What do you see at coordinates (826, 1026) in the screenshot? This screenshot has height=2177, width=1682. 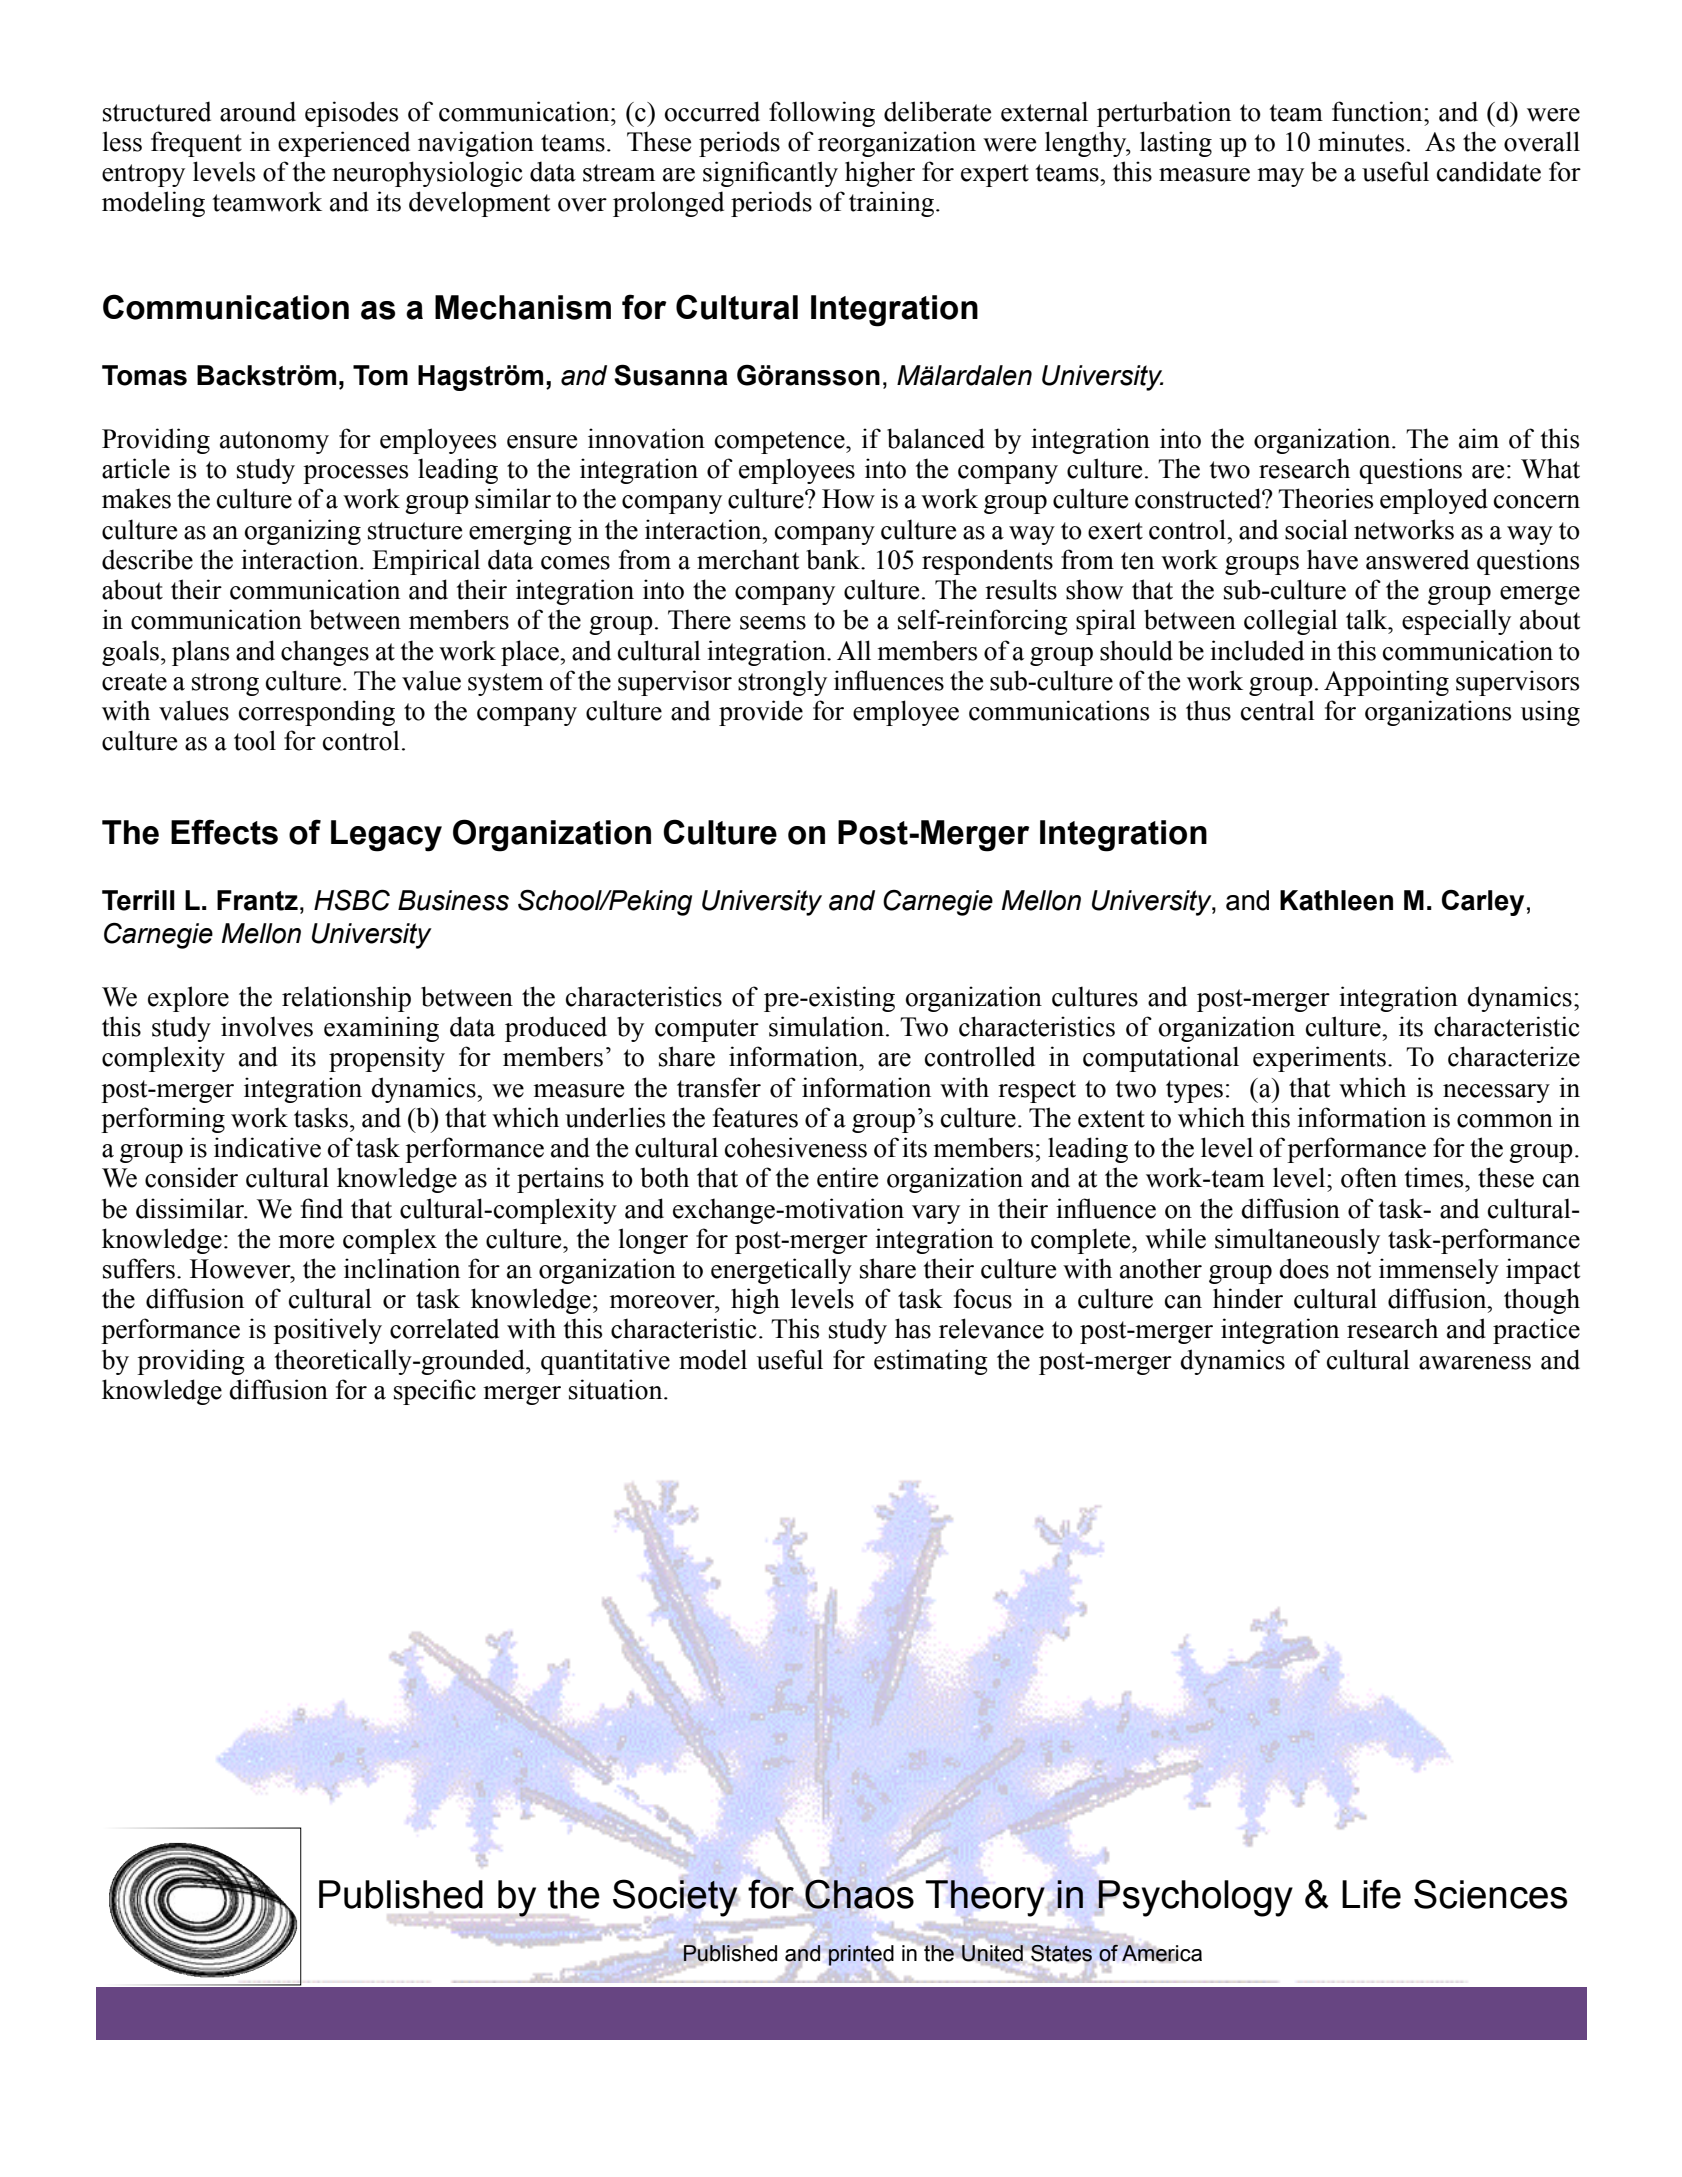 I see `simulation` at bounding box center [826, 1026].
